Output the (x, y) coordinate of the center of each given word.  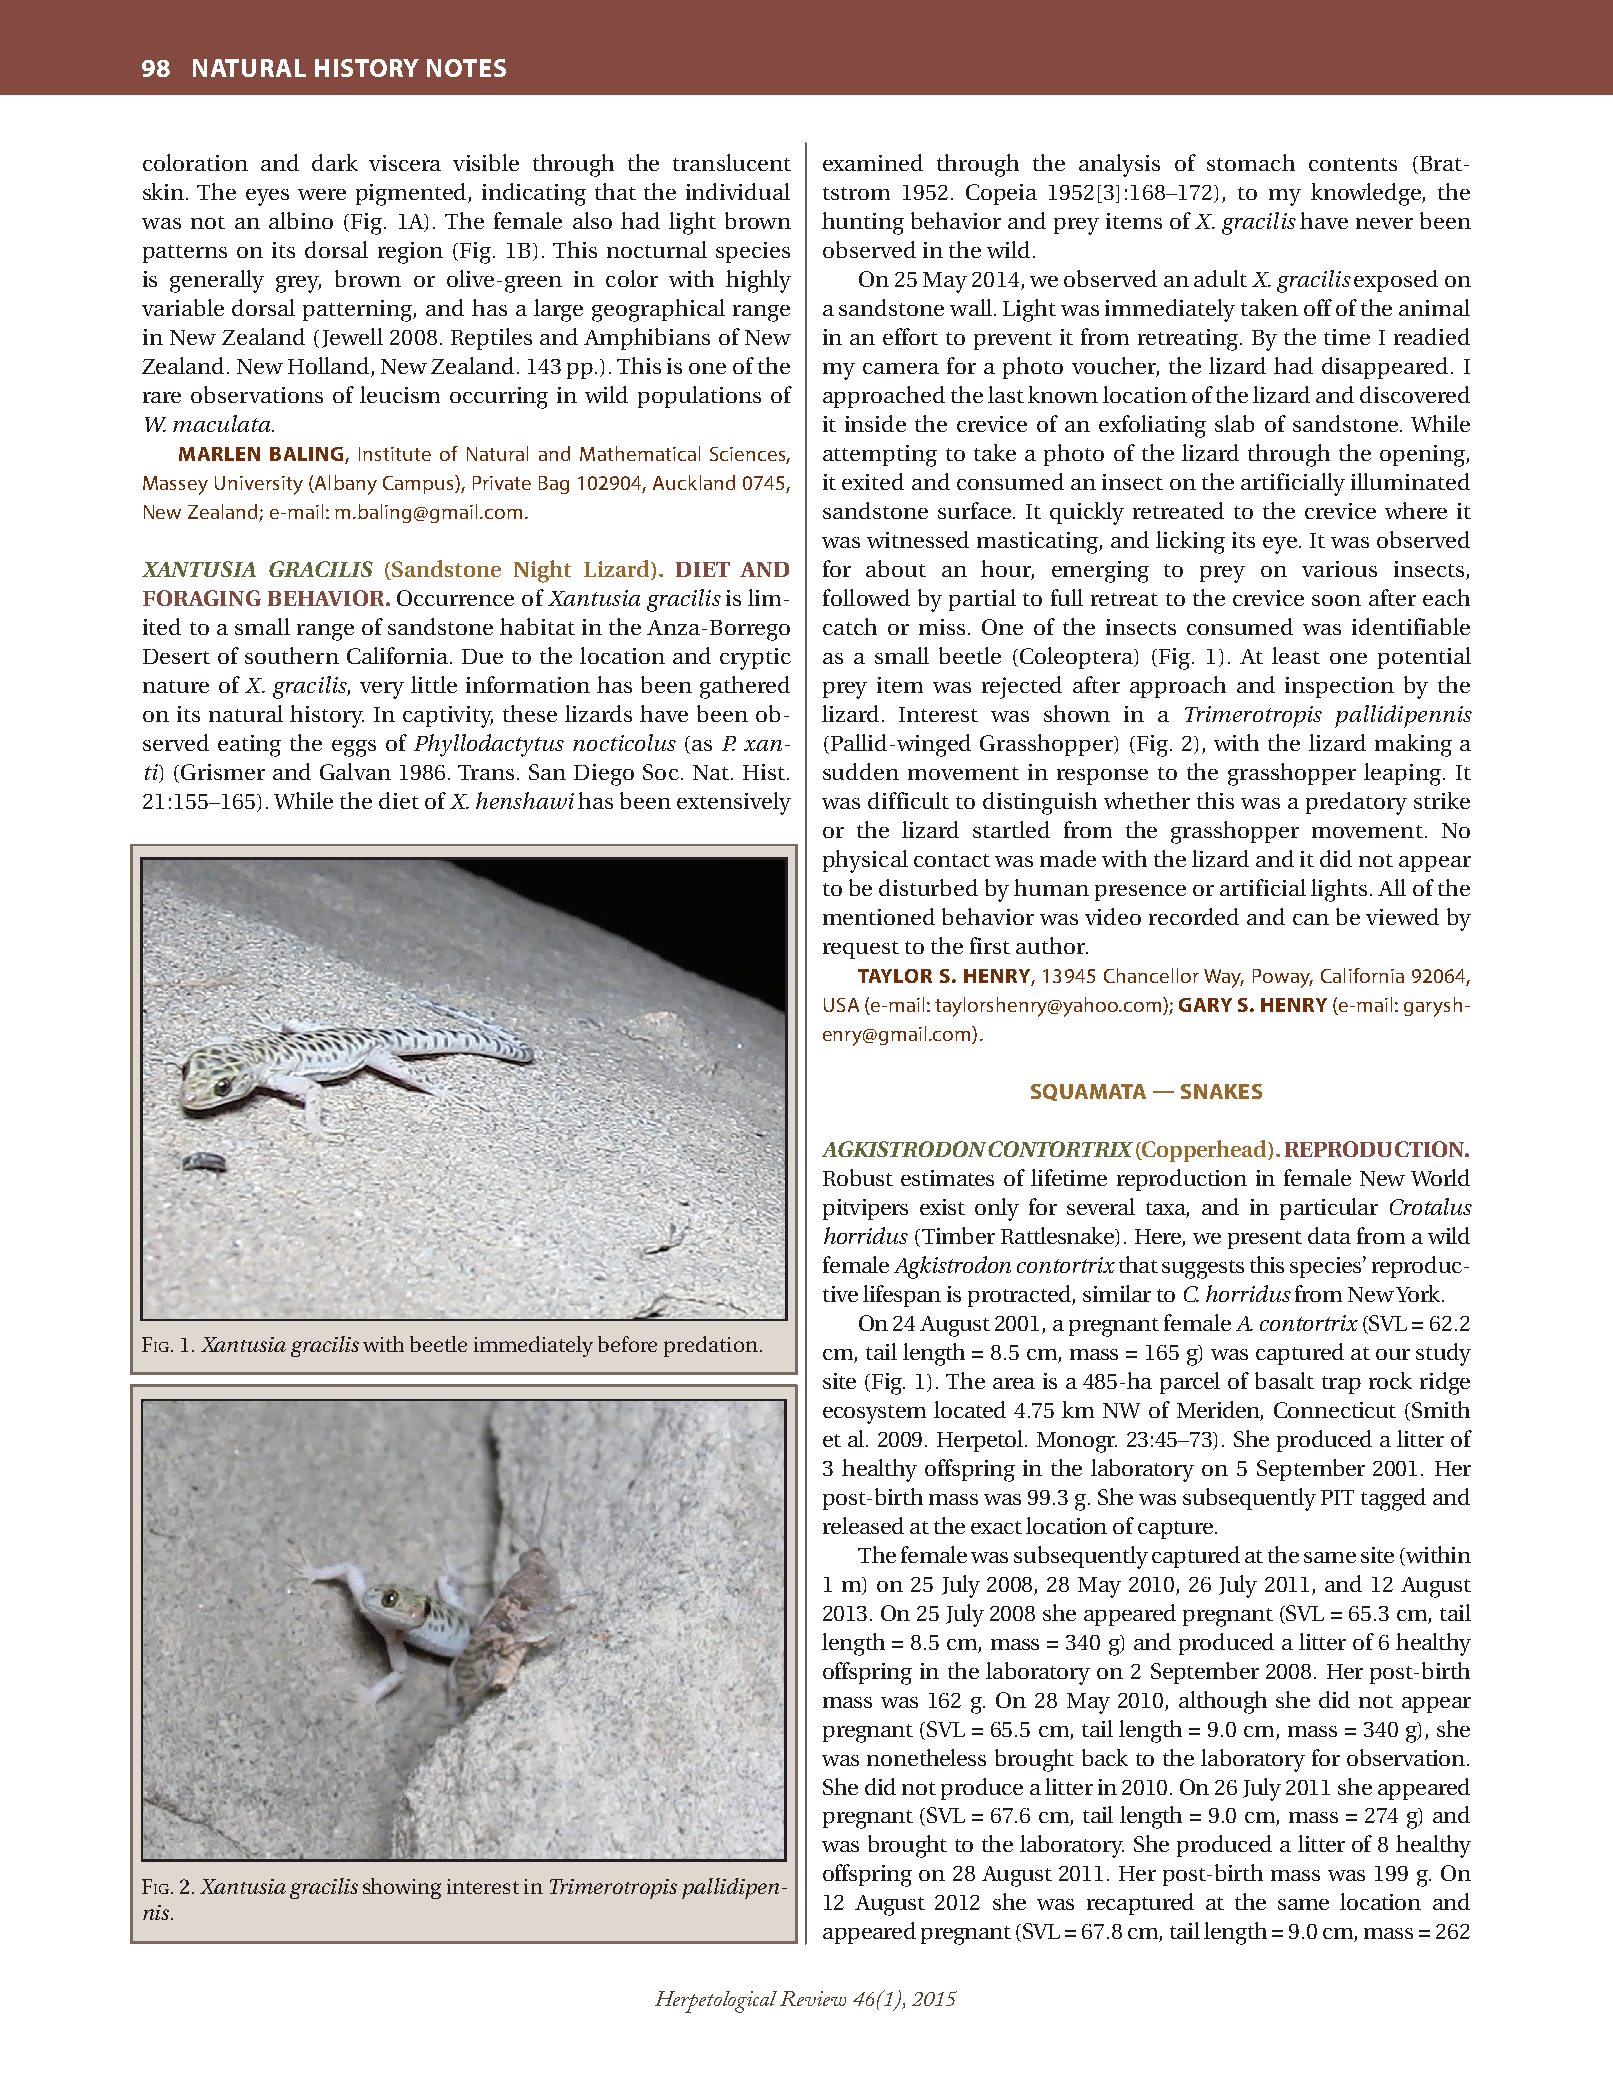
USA (841, 1005)
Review (813, 1998)
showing (402, 1888)
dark (335, 162)
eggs (354, 748)
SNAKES (1221, 1091)
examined (873, 162)
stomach (1251, 162)
